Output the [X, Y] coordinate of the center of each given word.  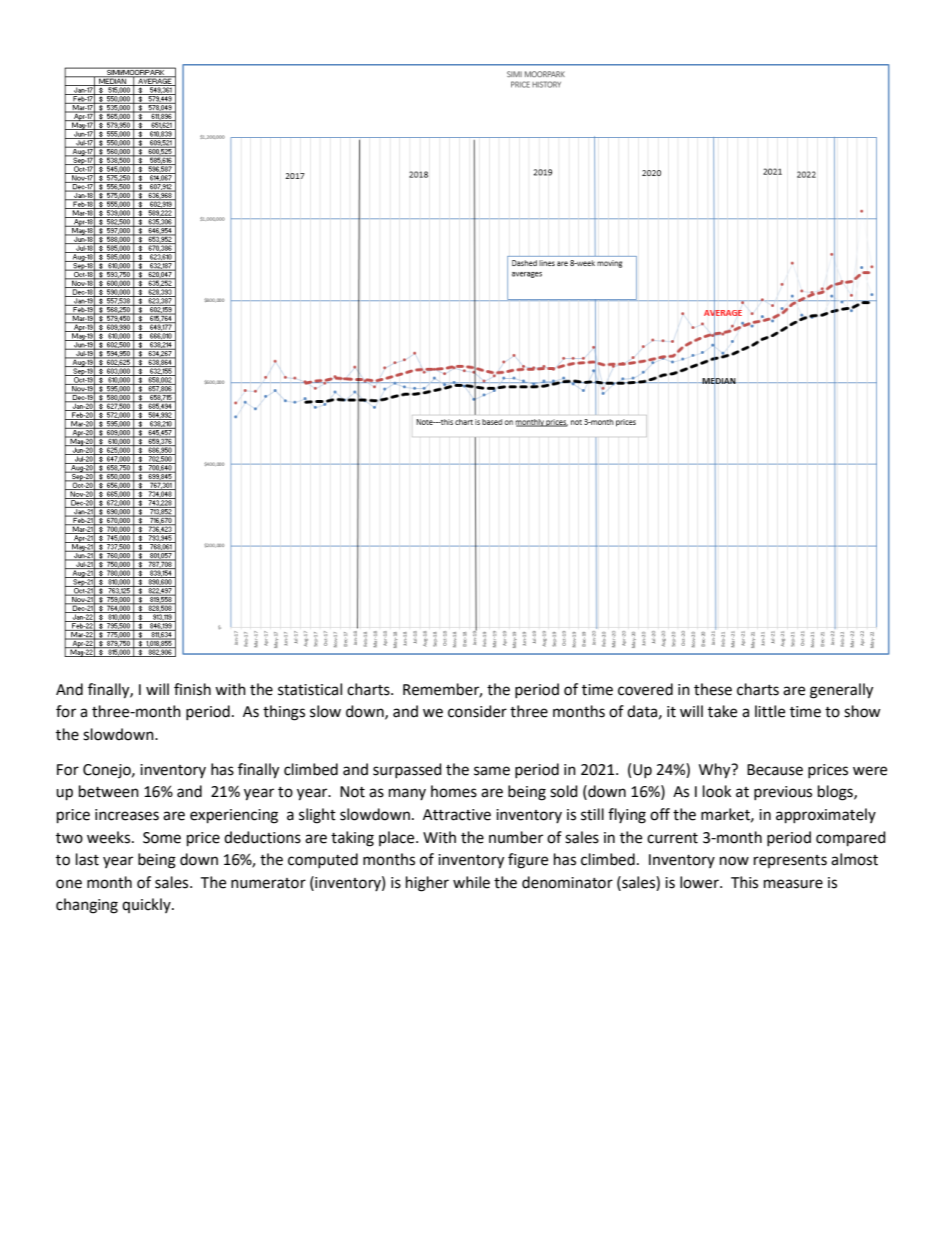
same [492, 771]
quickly [147, 905]
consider [477, 711]
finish [192, 689]
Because [775, 770]
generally [841, 691]
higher [427, 884]
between [109, 791]
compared [851, 839]
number [516, 837]
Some [162, 838]
